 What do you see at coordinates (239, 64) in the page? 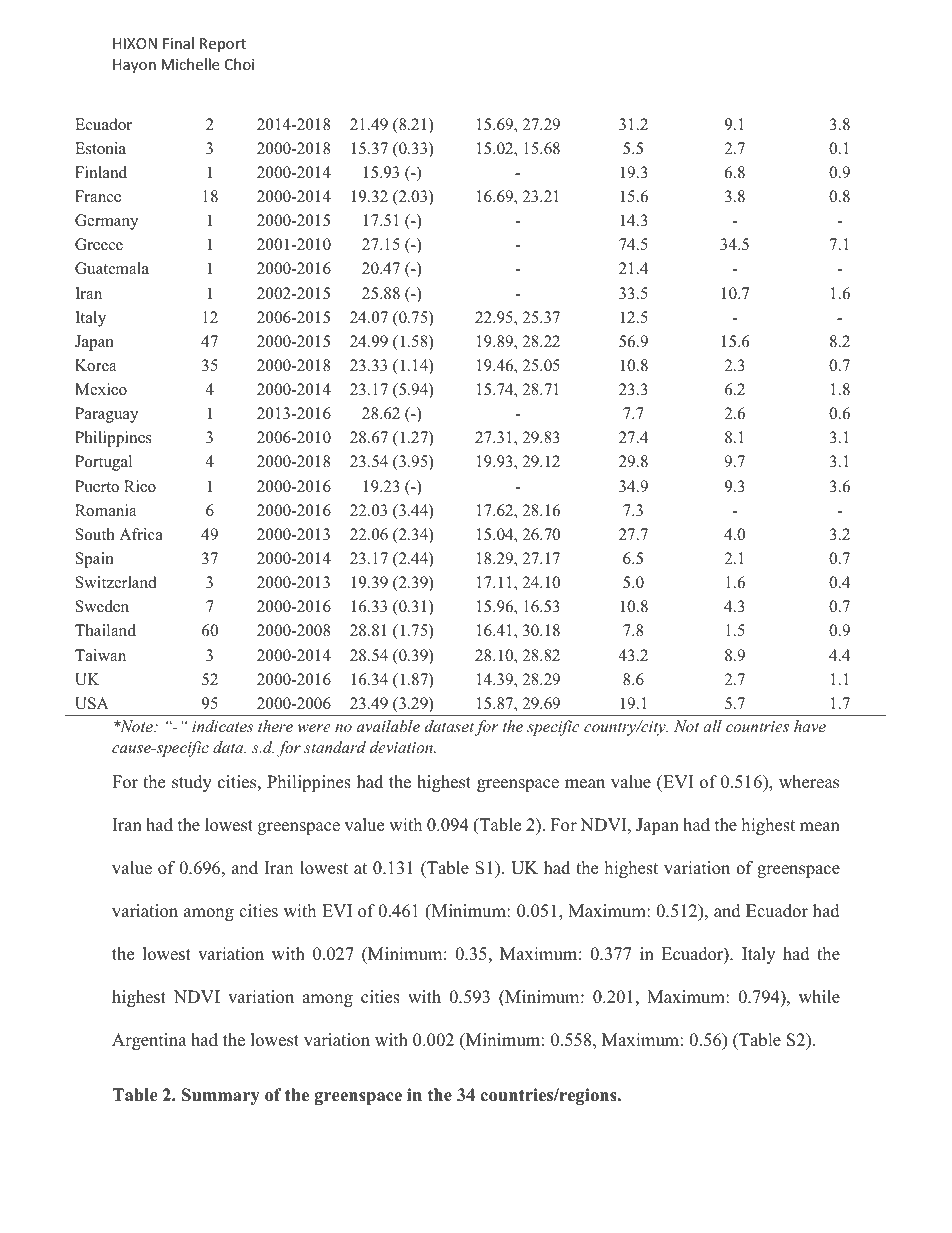
I see `Choi` at bounding box center [239, 64].
